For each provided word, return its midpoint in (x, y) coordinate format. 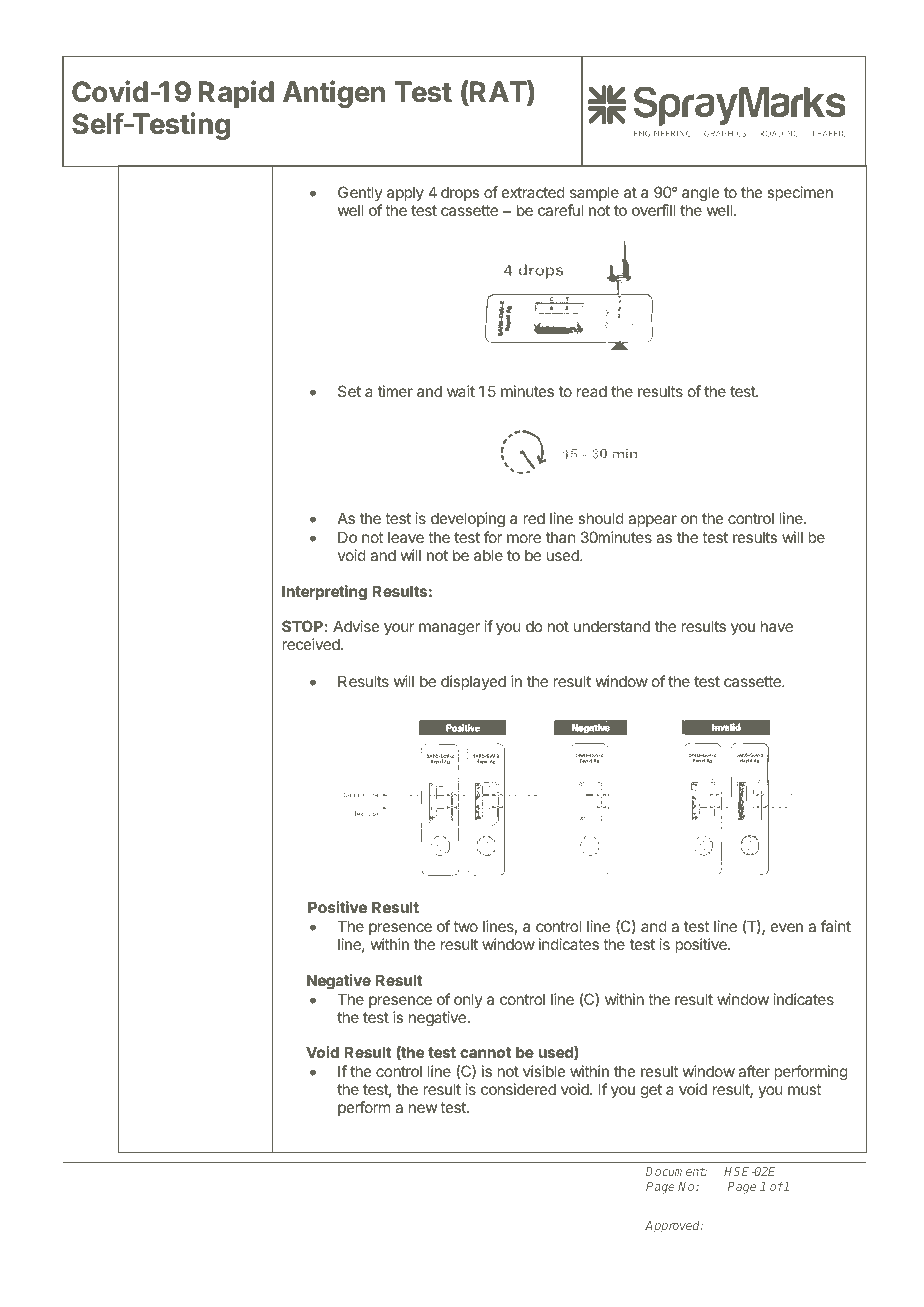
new (423, 1108)
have (777, 626)
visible (544, 1071)
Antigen (334, 94)
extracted (533, 192)
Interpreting (324, 593)
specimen (800, 193)
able (488, 555)
